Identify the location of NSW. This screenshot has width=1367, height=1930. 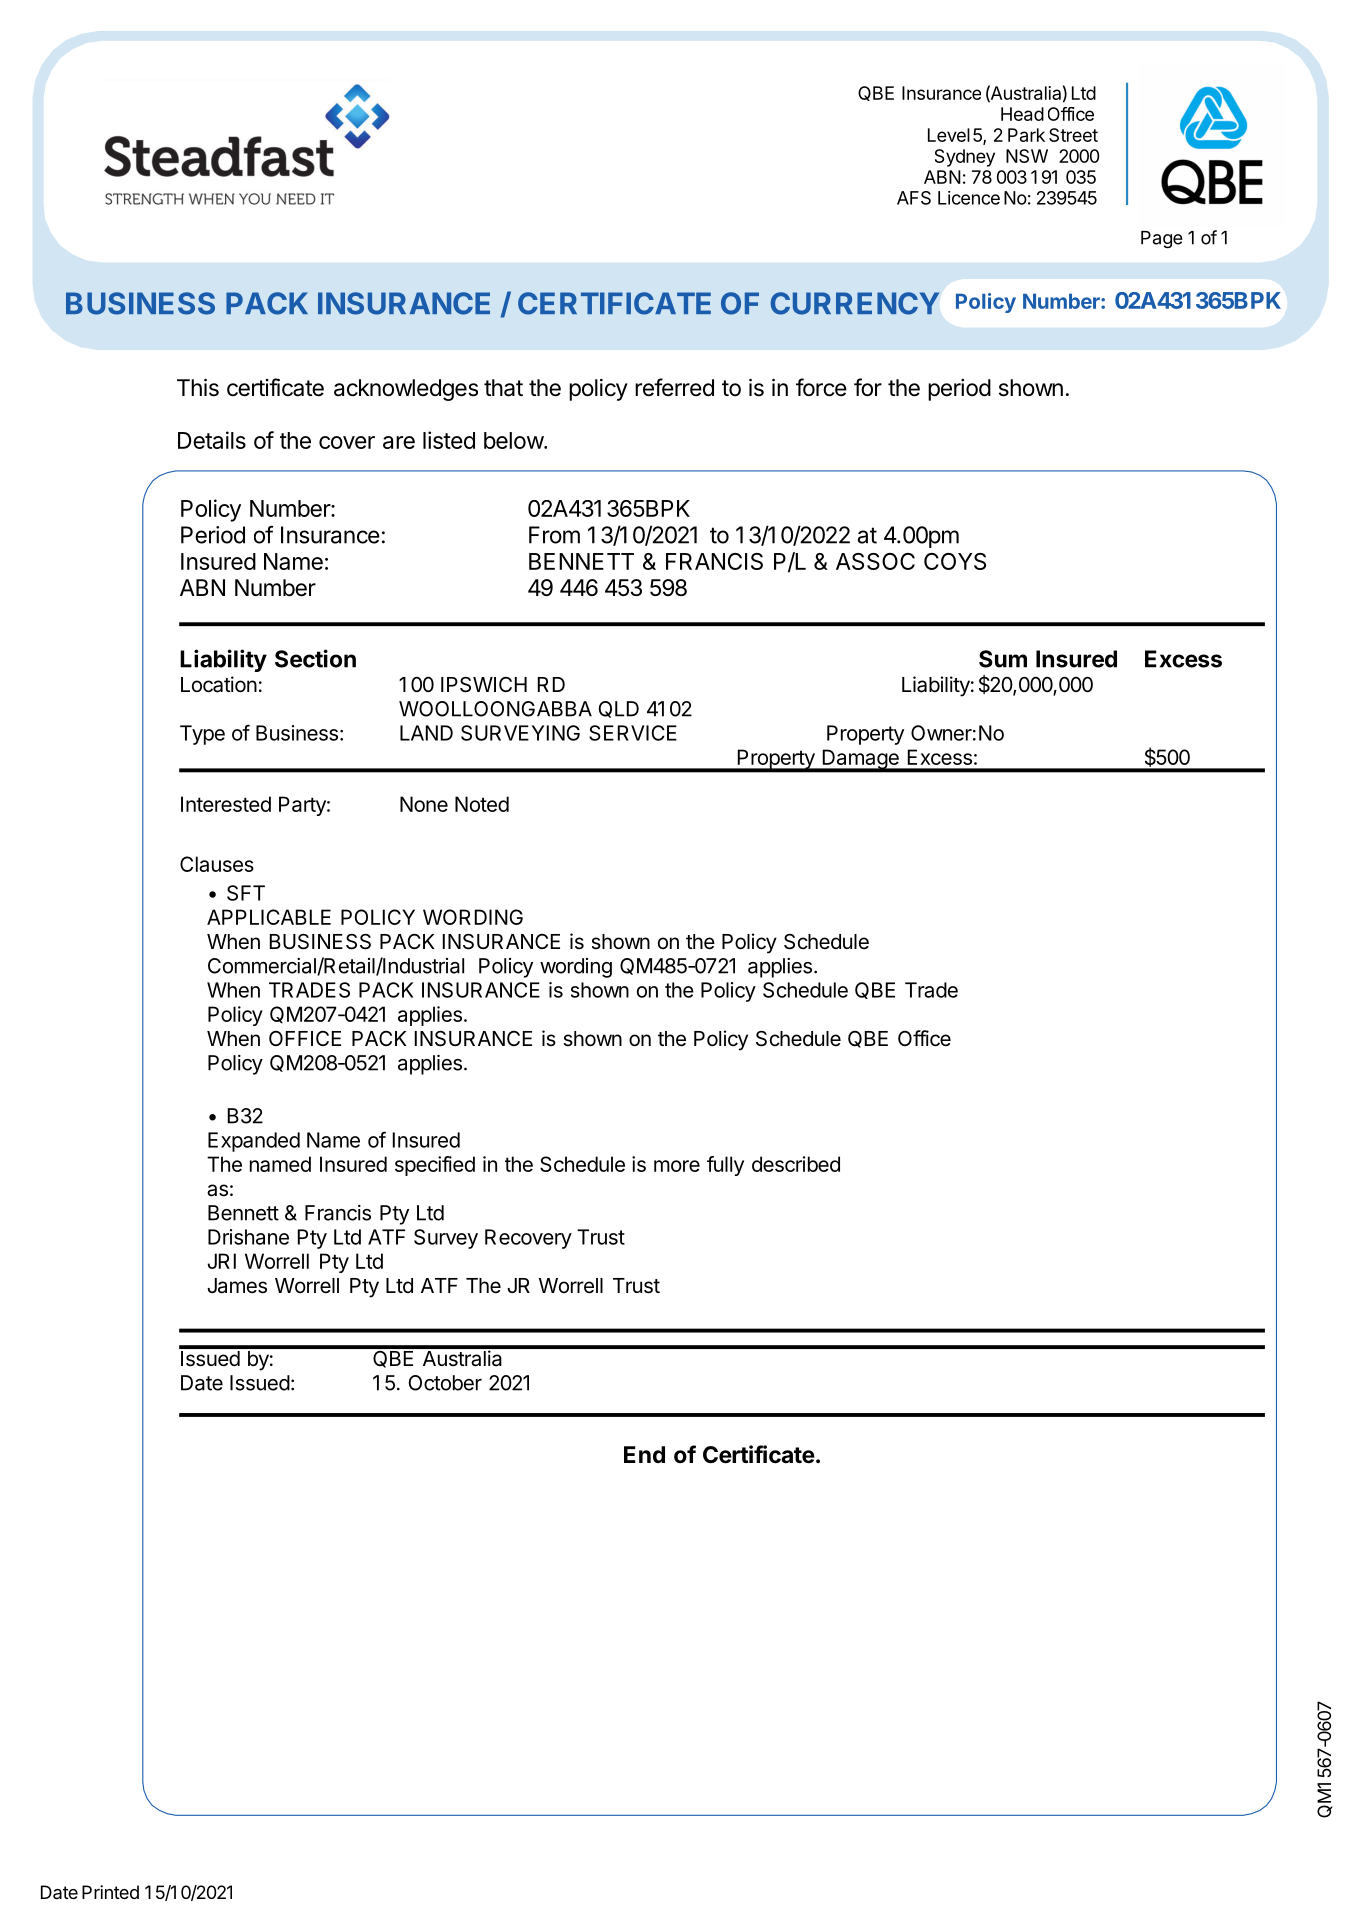
(1027, 156).
